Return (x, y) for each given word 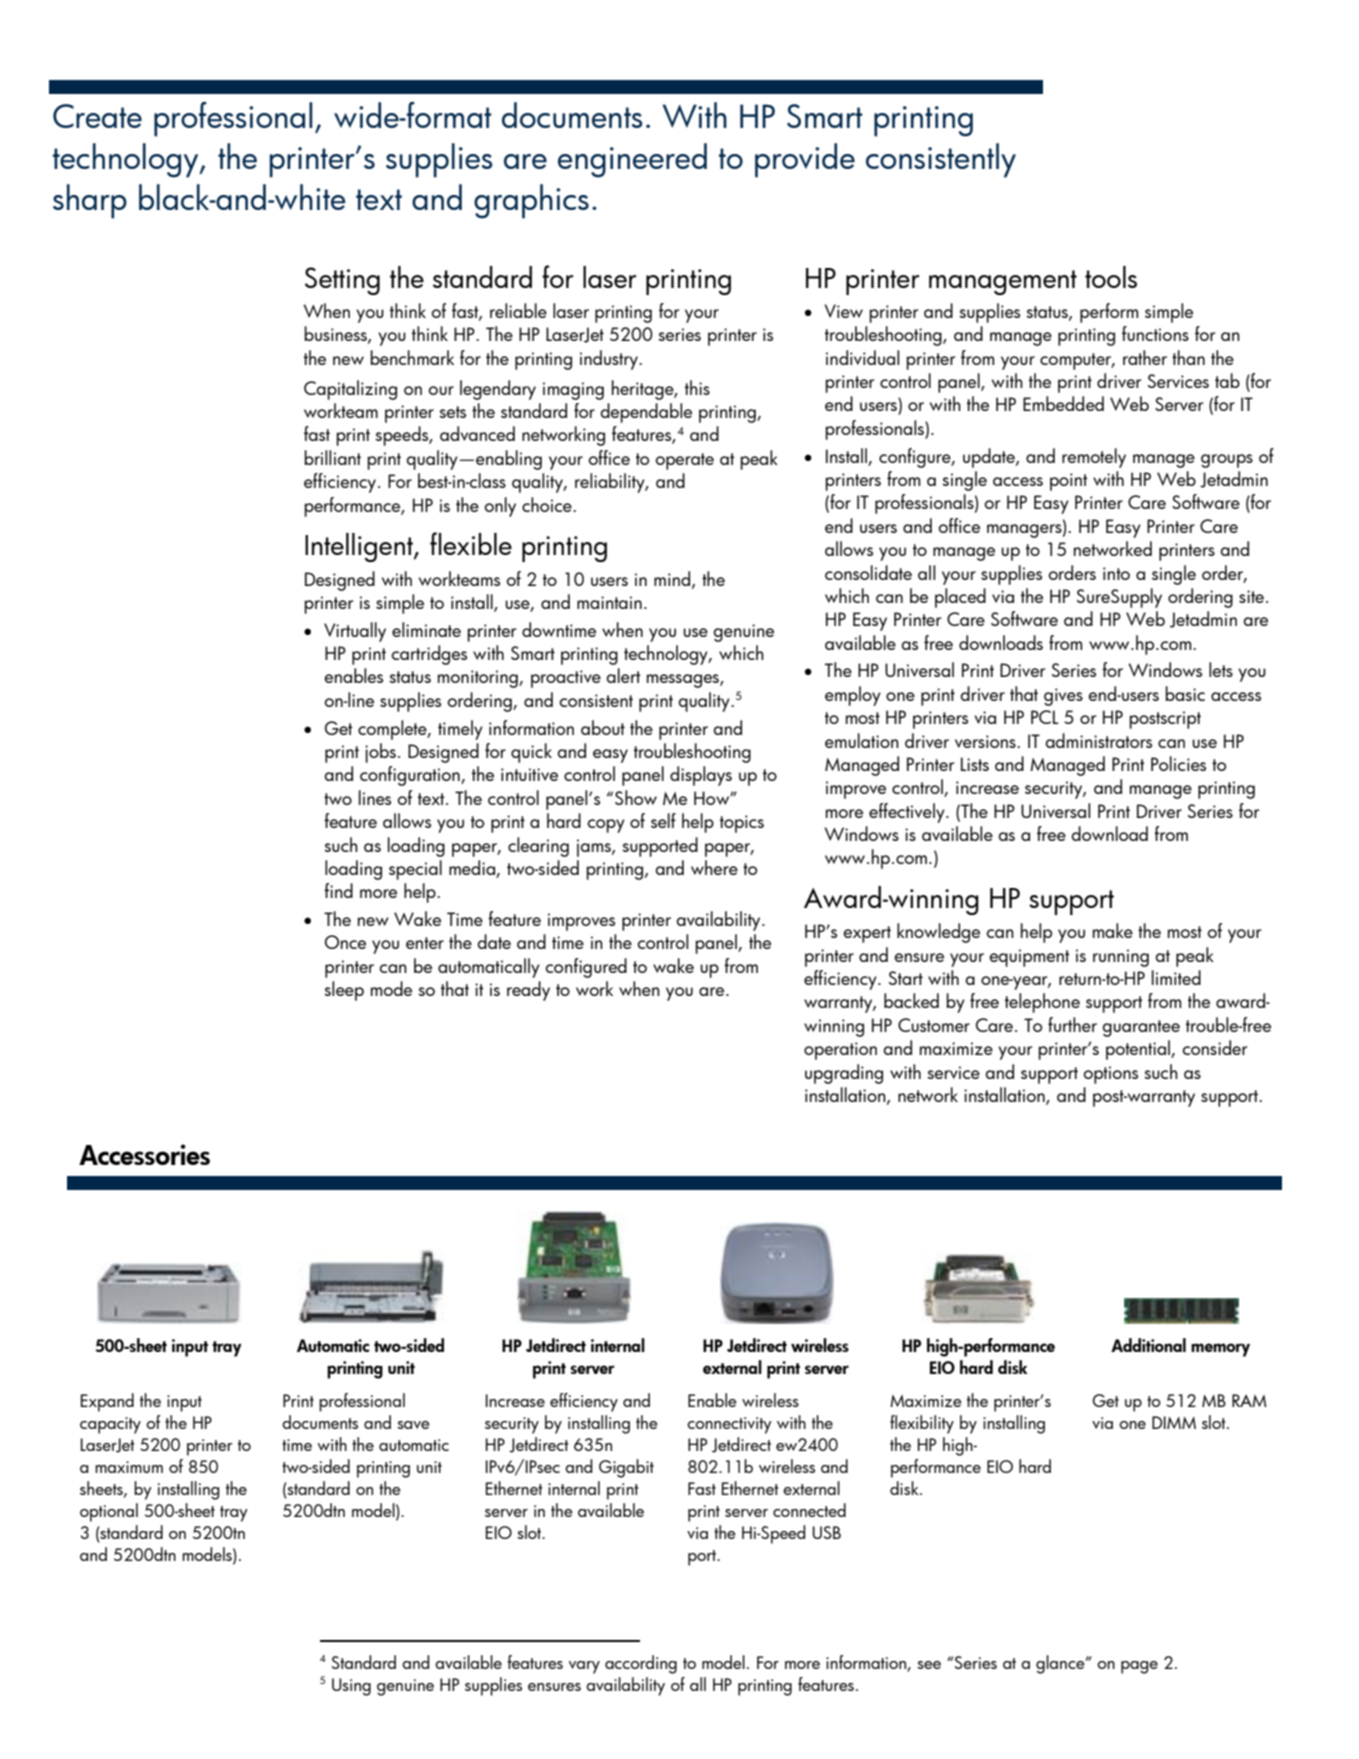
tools (1111, 277)
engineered (632, 160)
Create (97, 116)
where (714, 867)
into (1116, 573)
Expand (107, 1402)
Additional (1148, 1345)
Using (351, 1687)
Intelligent (360, 547)
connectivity (729, 1425)
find (338, 890)
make (1113, 930)
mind (673, 579)
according (641, 1664)
